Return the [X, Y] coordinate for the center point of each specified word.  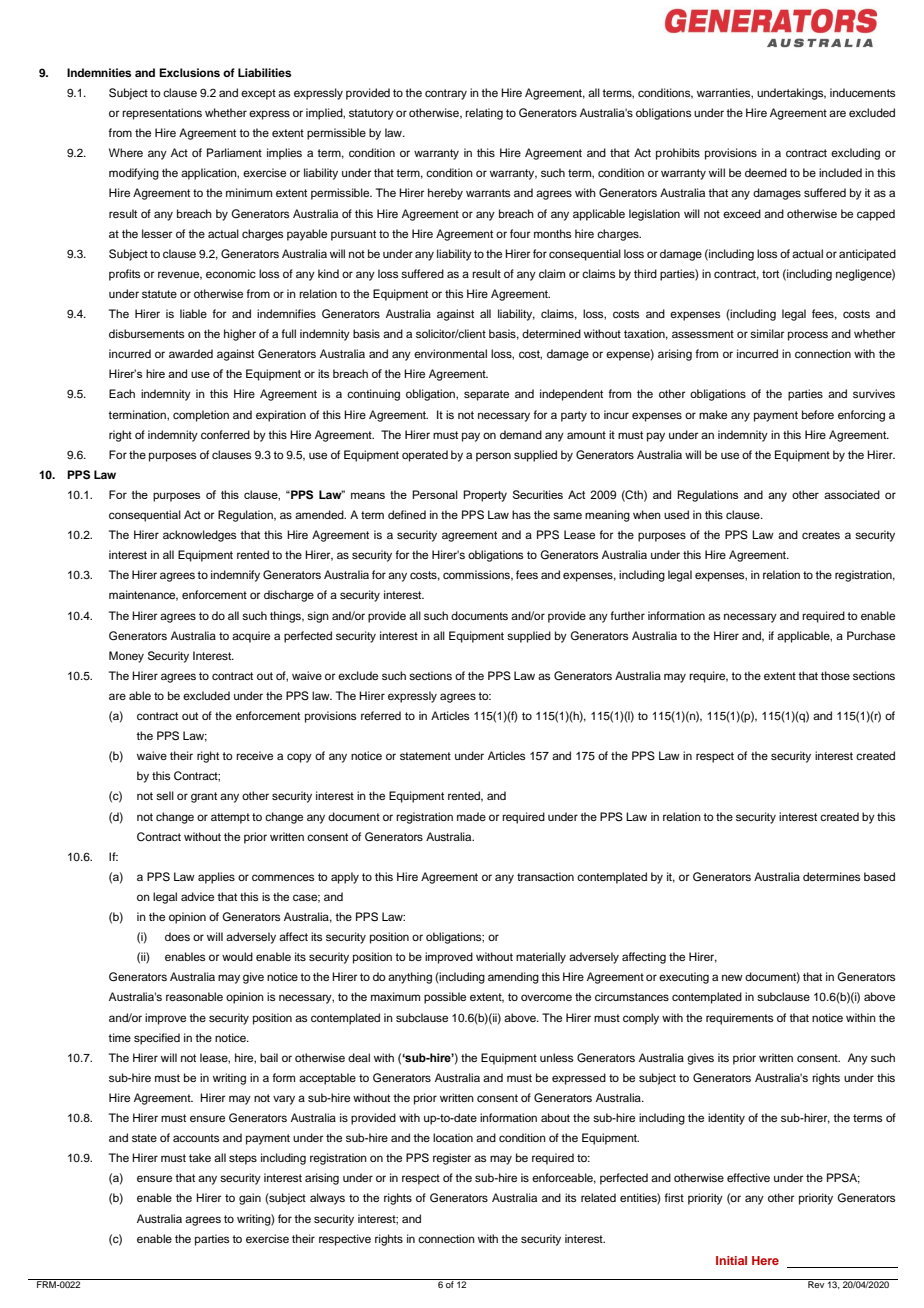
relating [484, 114]
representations [162, 114]
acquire [251, 637]
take [200, 1157]
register [452, 1159]
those [835, 675]
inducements [862, 92]
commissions [478, 575]
